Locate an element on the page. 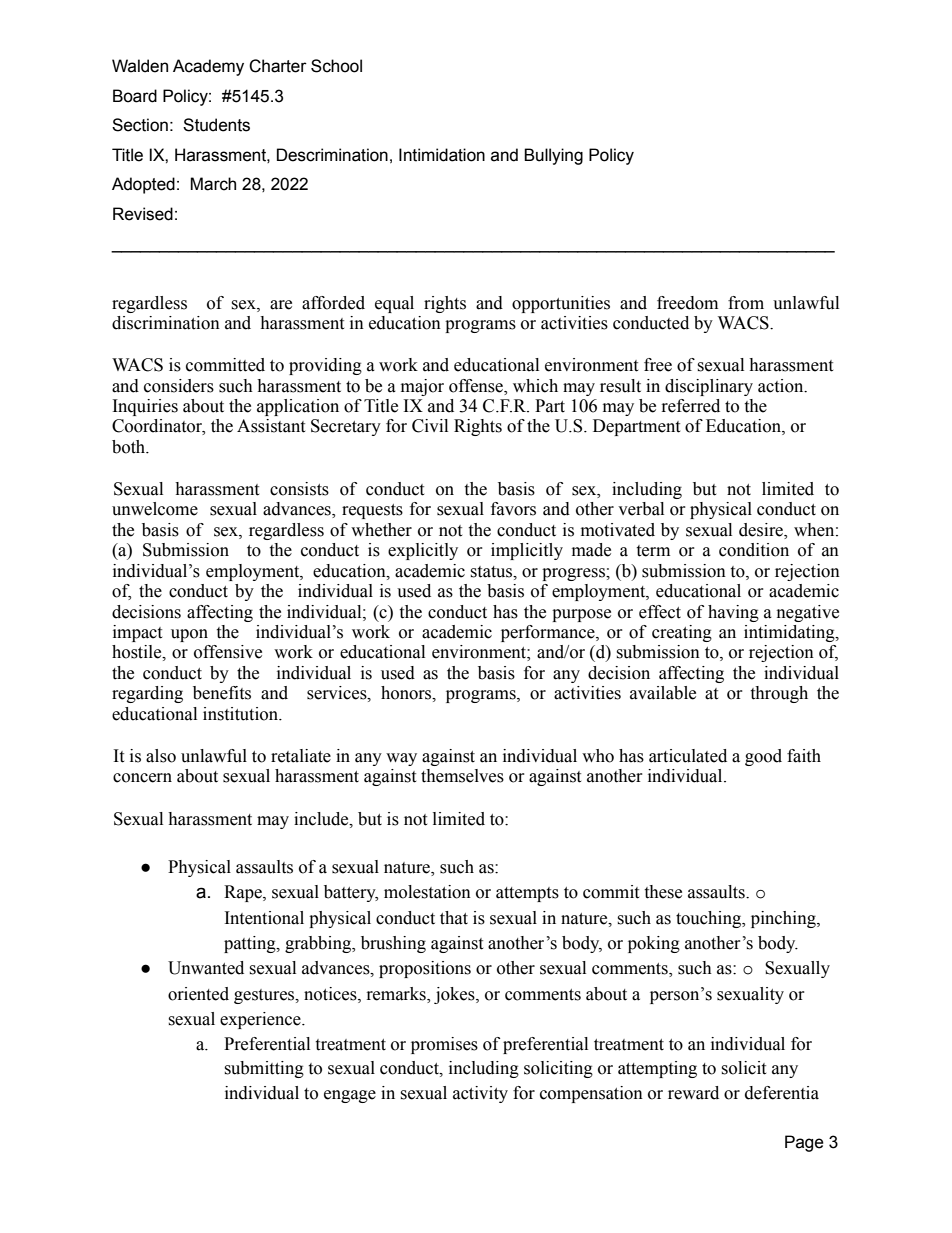  themselves is located at coordinates (462, 776).
